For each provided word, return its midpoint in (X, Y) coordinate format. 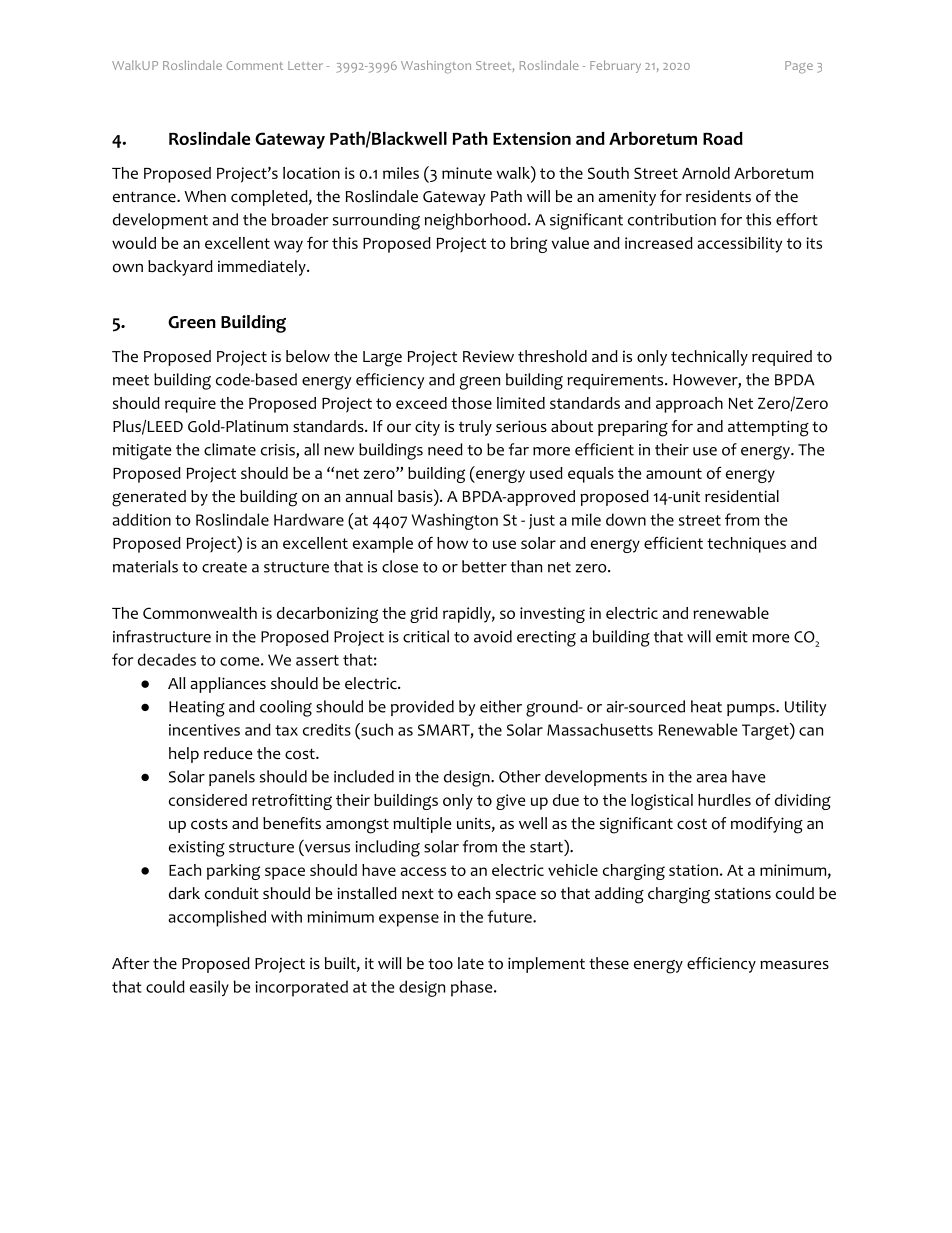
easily (209, 988)
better (484, 566)
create (224, 567)
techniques (746, 545)
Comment (254, 65)
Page (799, 67)
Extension (532, 138)
